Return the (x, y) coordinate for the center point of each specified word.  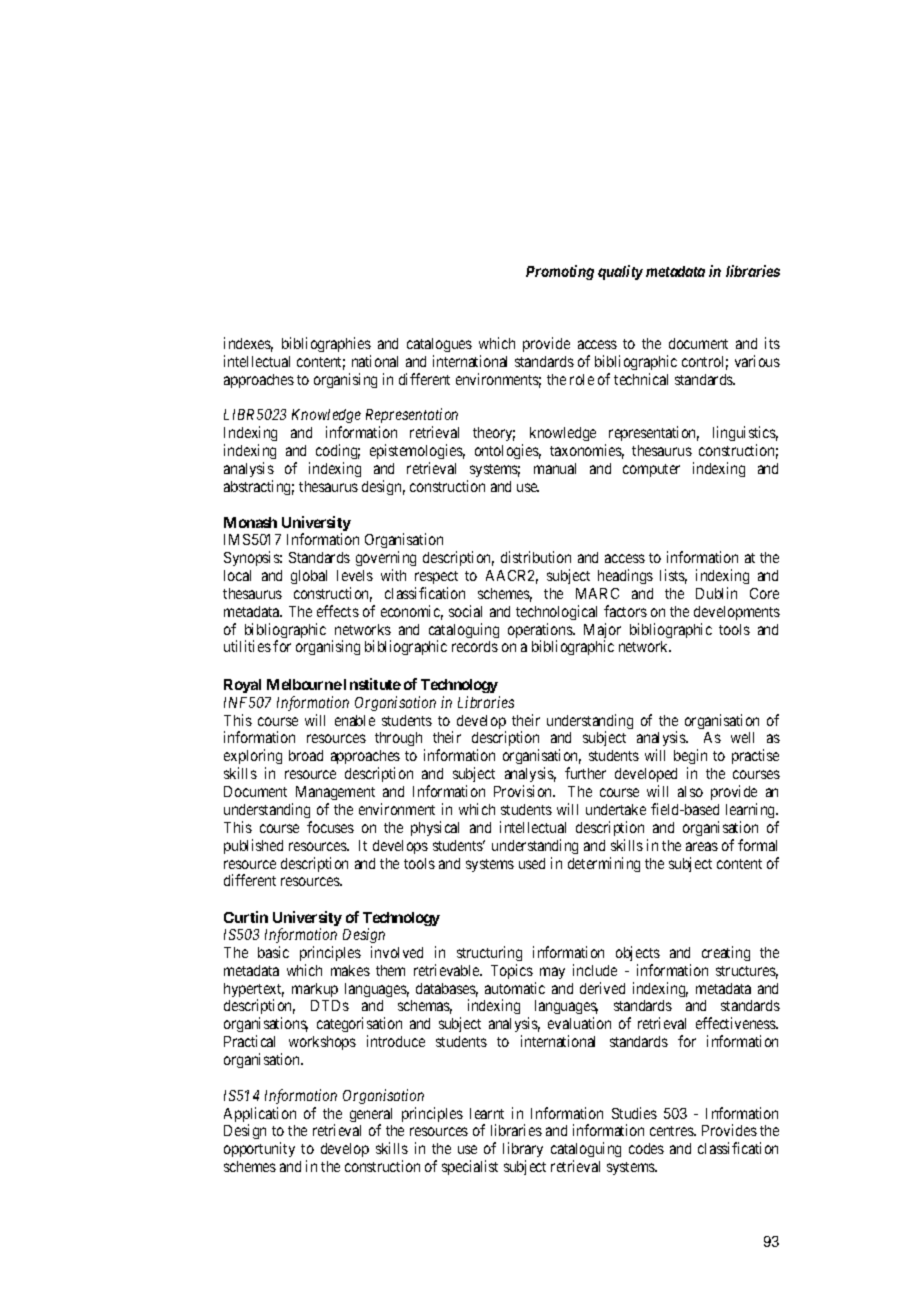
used (532, 863)
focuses (330, 827)
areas (702, 846)
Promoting (560, 272)
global (309, 577)
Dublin (716, 593)
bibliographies (326, 344)
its (772, 343)
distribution (536, 557)
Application (260, 1116)
